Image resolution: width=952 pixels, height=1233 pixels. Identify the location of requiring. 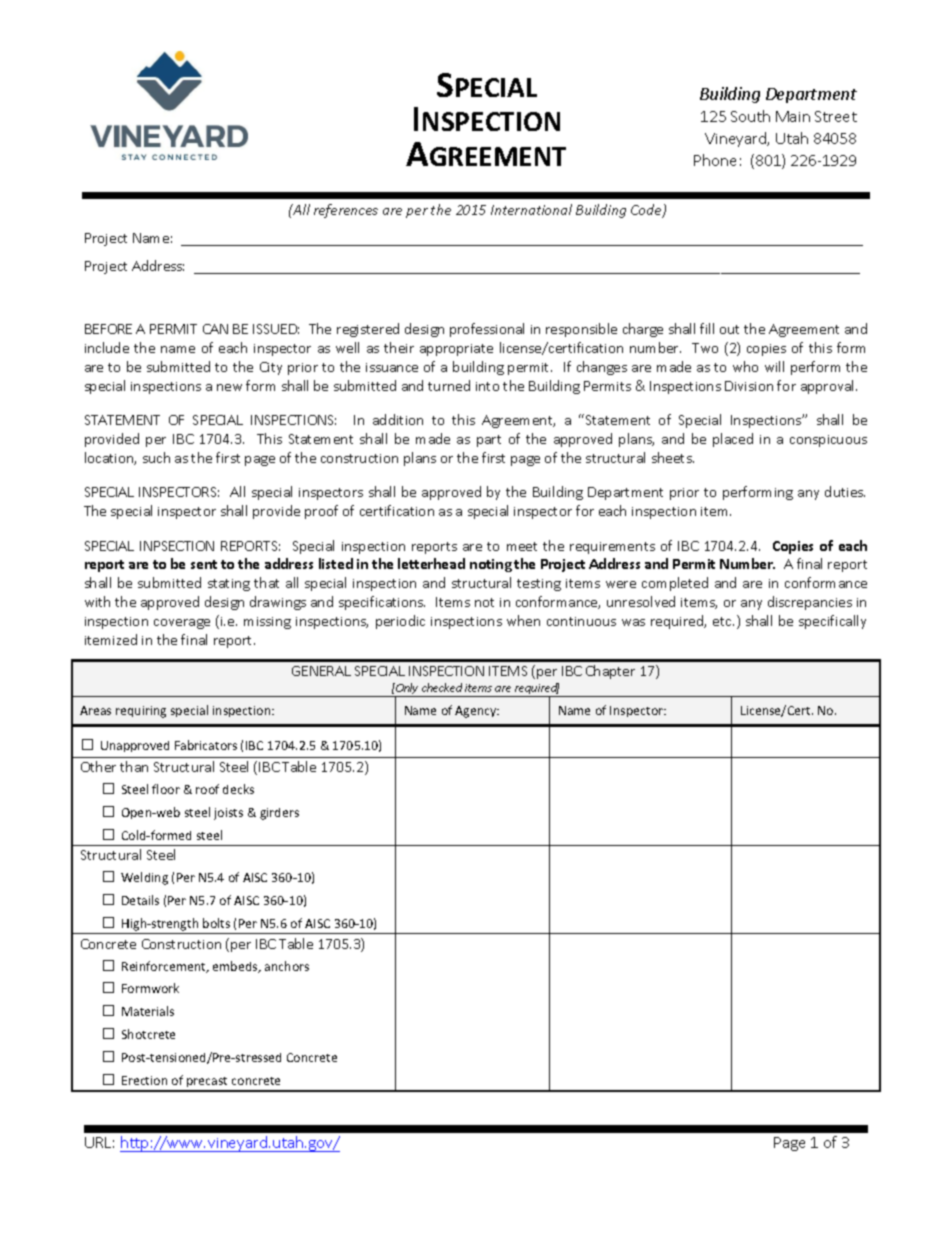
(141, 712).
